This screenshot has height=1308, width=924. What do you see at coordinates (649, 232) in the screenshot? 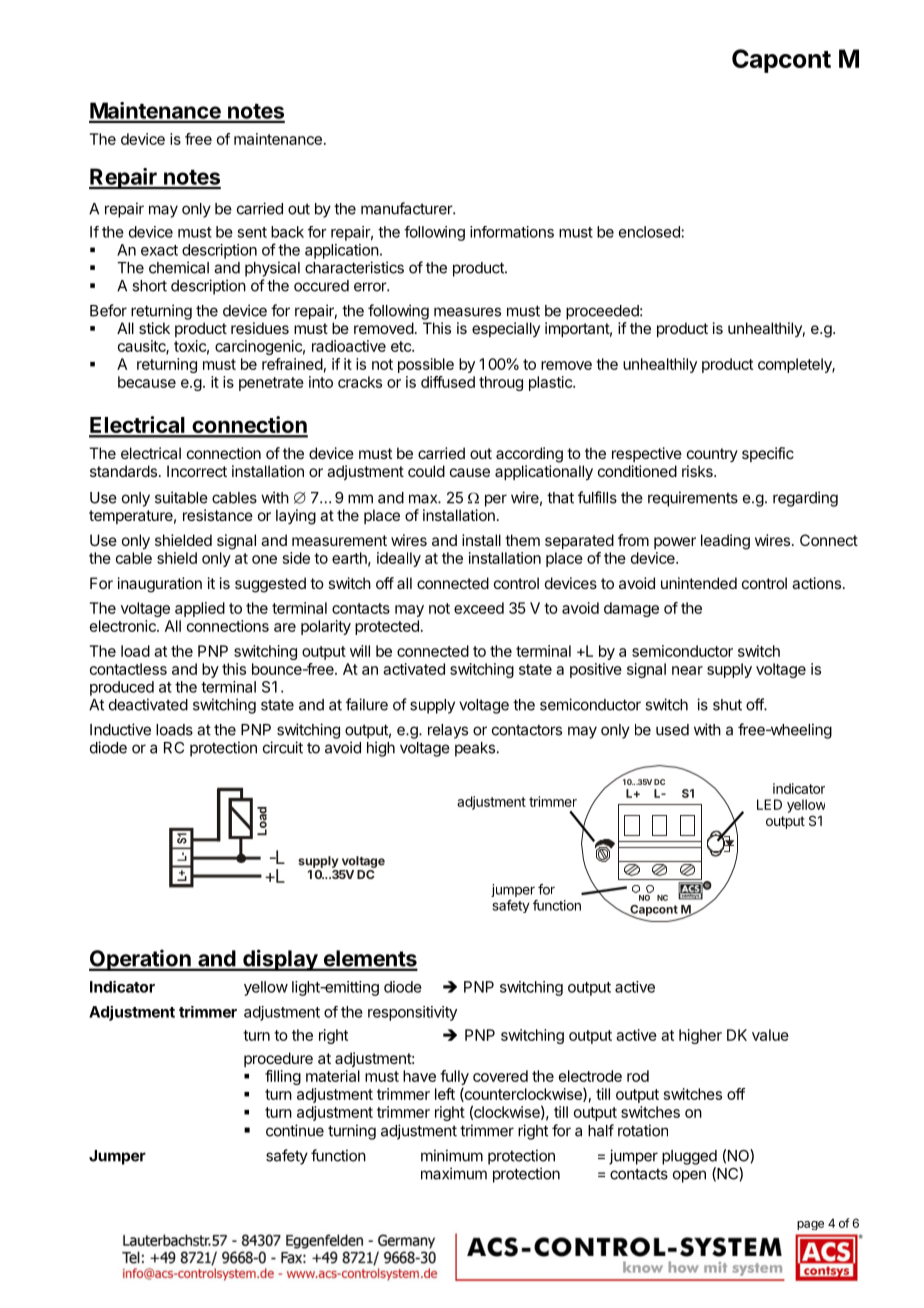
I see `enclosed` at bounding box center [649, 232].
